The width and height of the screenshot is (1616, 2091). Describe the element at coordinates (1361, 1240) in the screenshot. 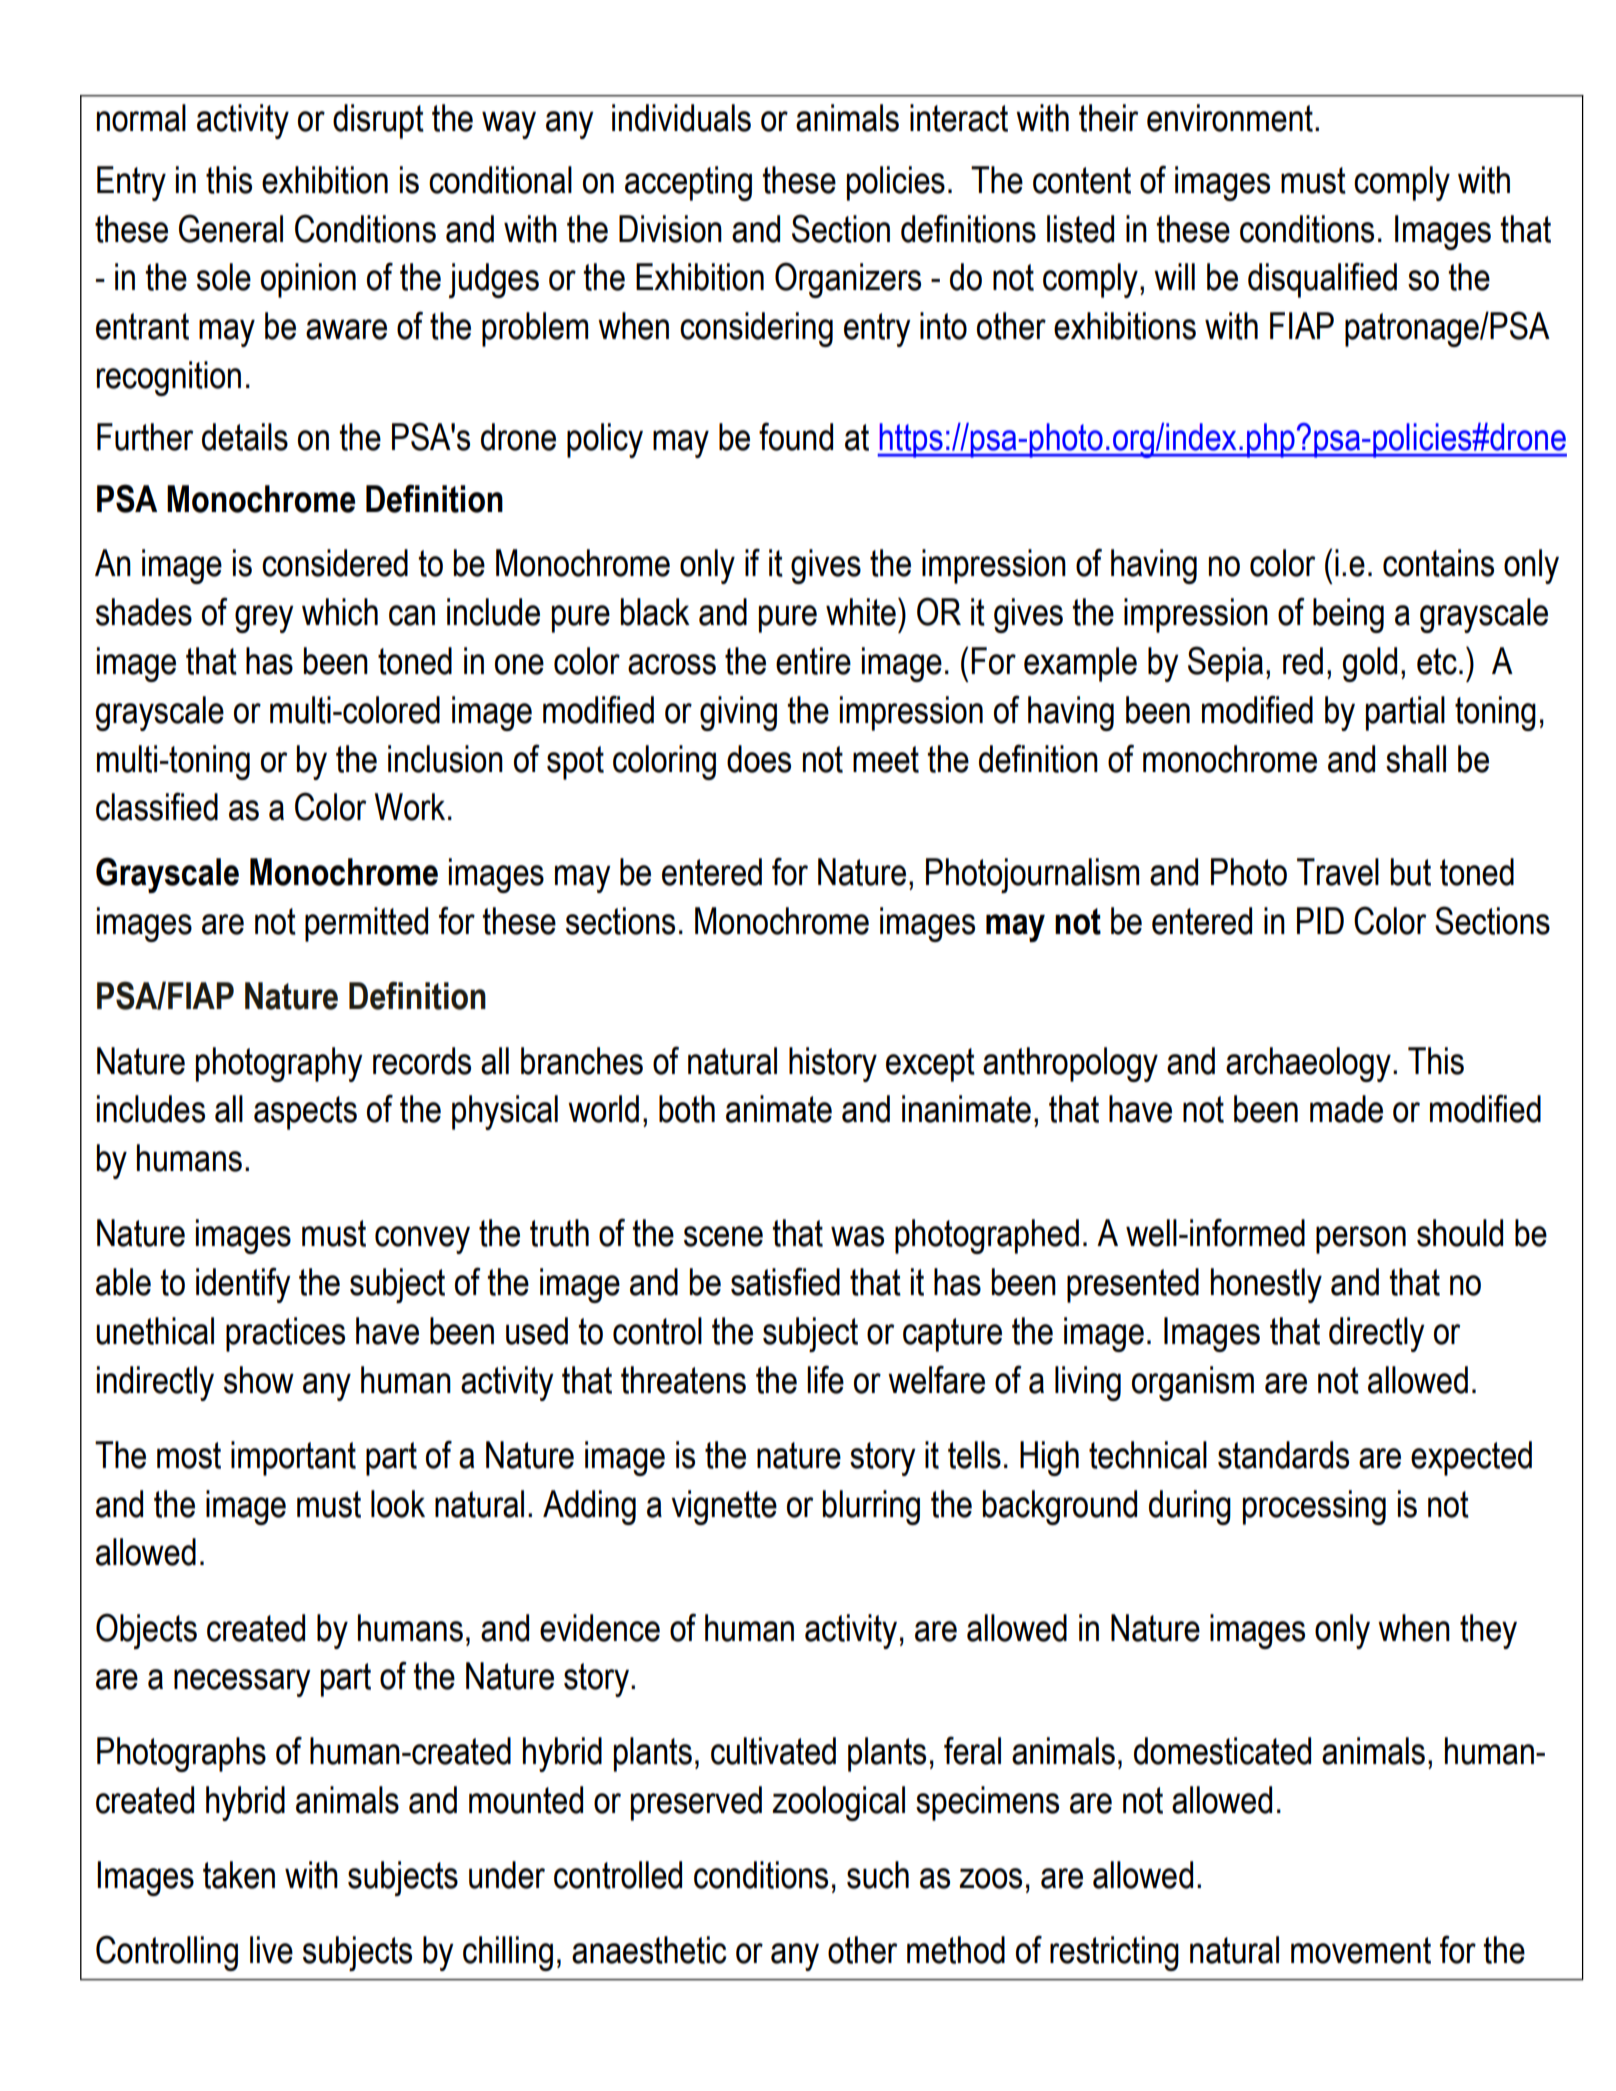

I see `person` at that location.
